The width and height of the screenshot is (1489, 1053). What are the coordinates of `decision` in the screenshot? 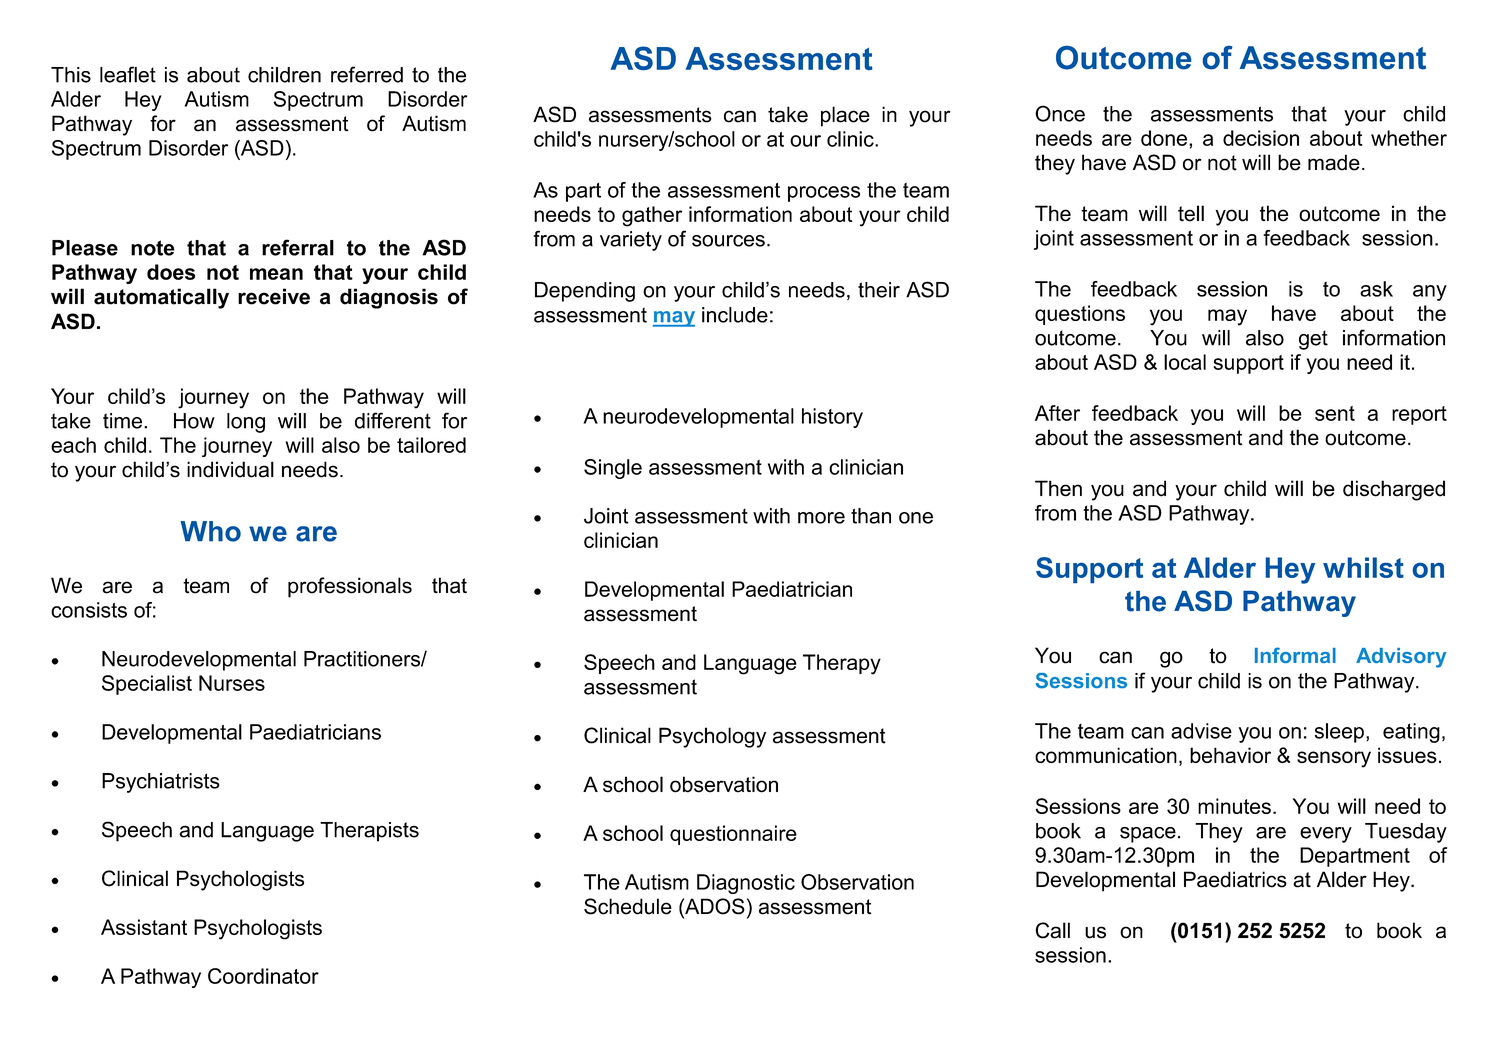 It's located at (1261, 138).
